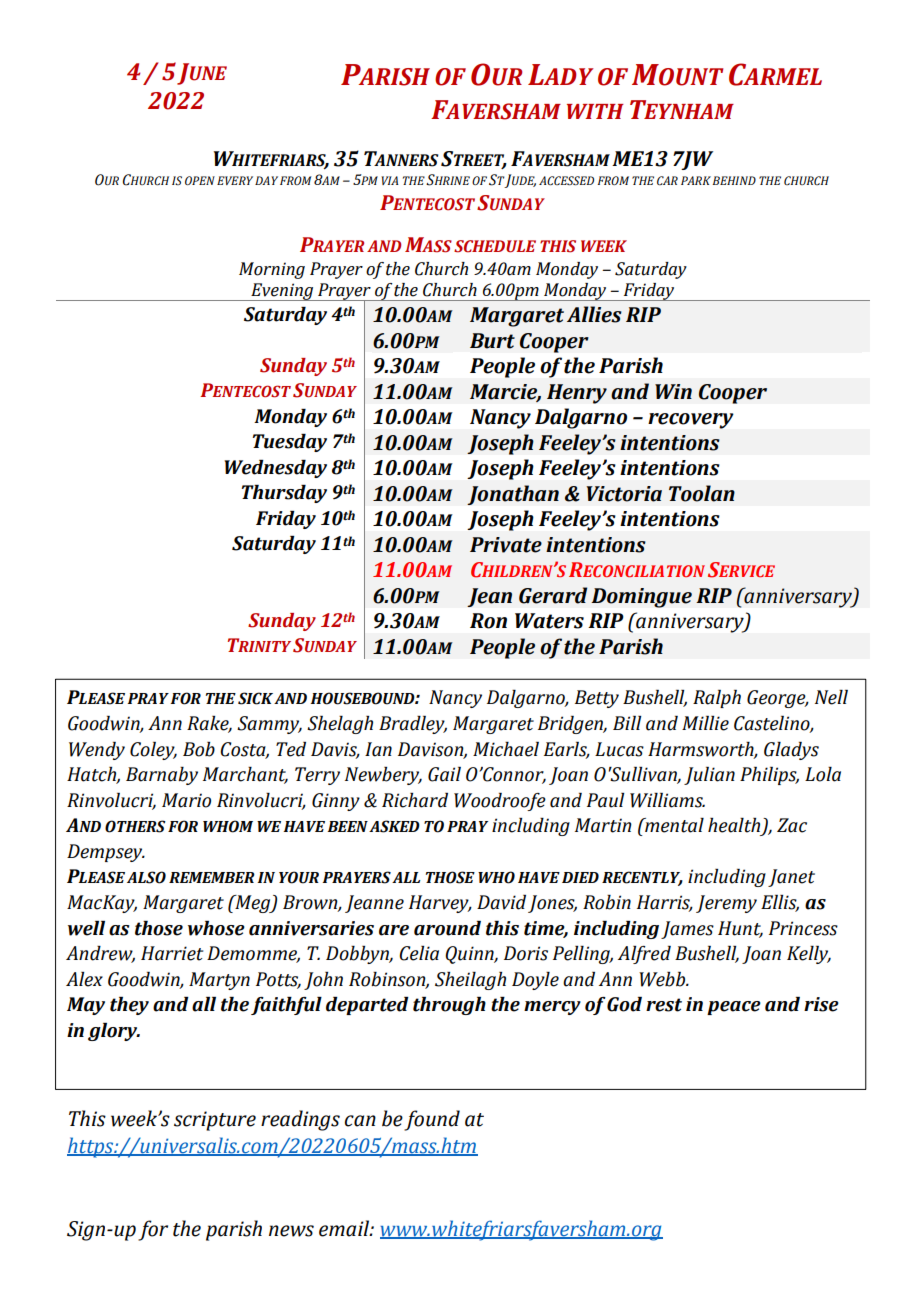 Image resolution: width=924 pixels, height=1308 pixels. What do you see at coordinates (290, 443) in the document?
I see `Tuesday` at bounding box center [290, 443].
